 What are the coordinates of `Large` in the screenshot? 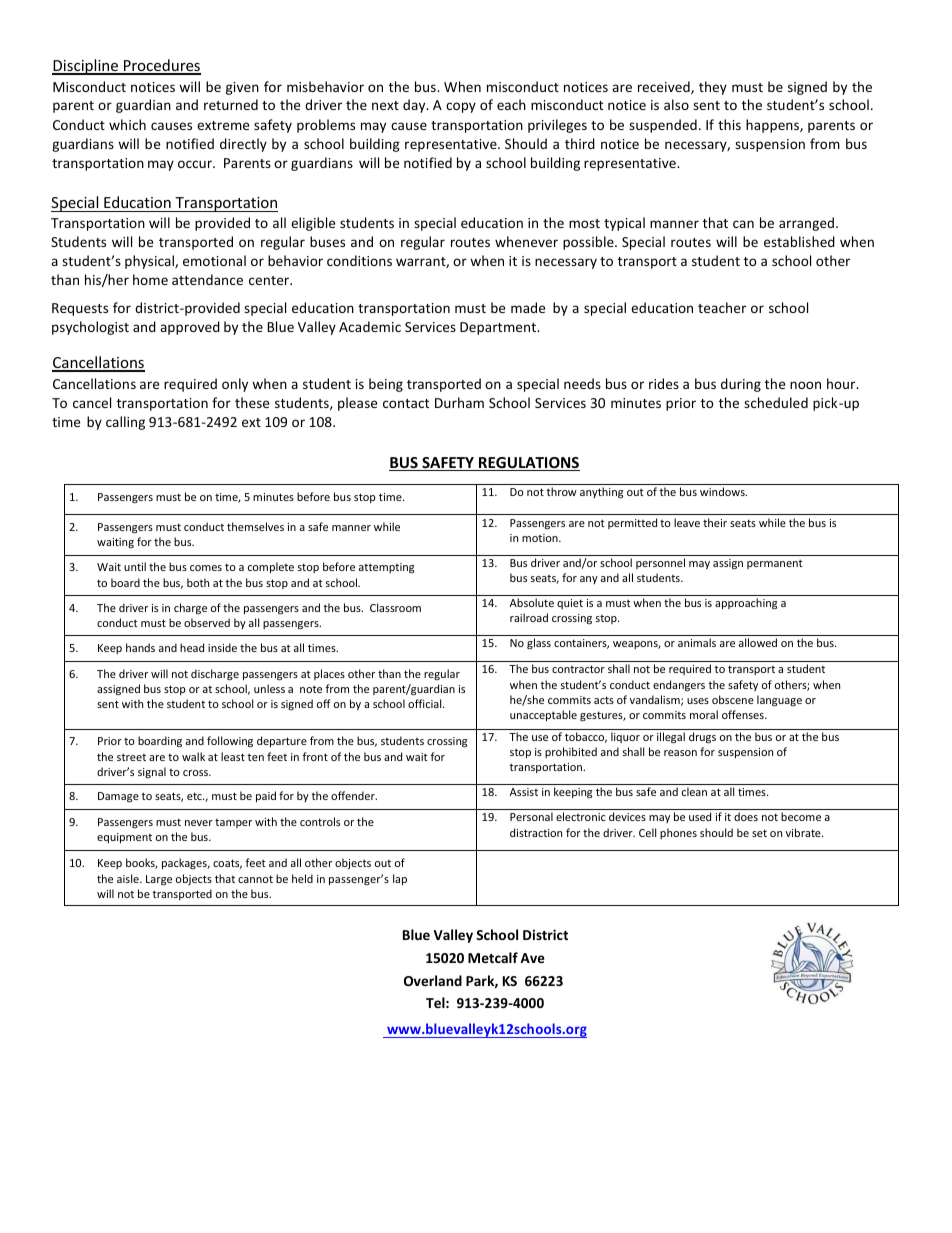 It's located at (159, 880).
